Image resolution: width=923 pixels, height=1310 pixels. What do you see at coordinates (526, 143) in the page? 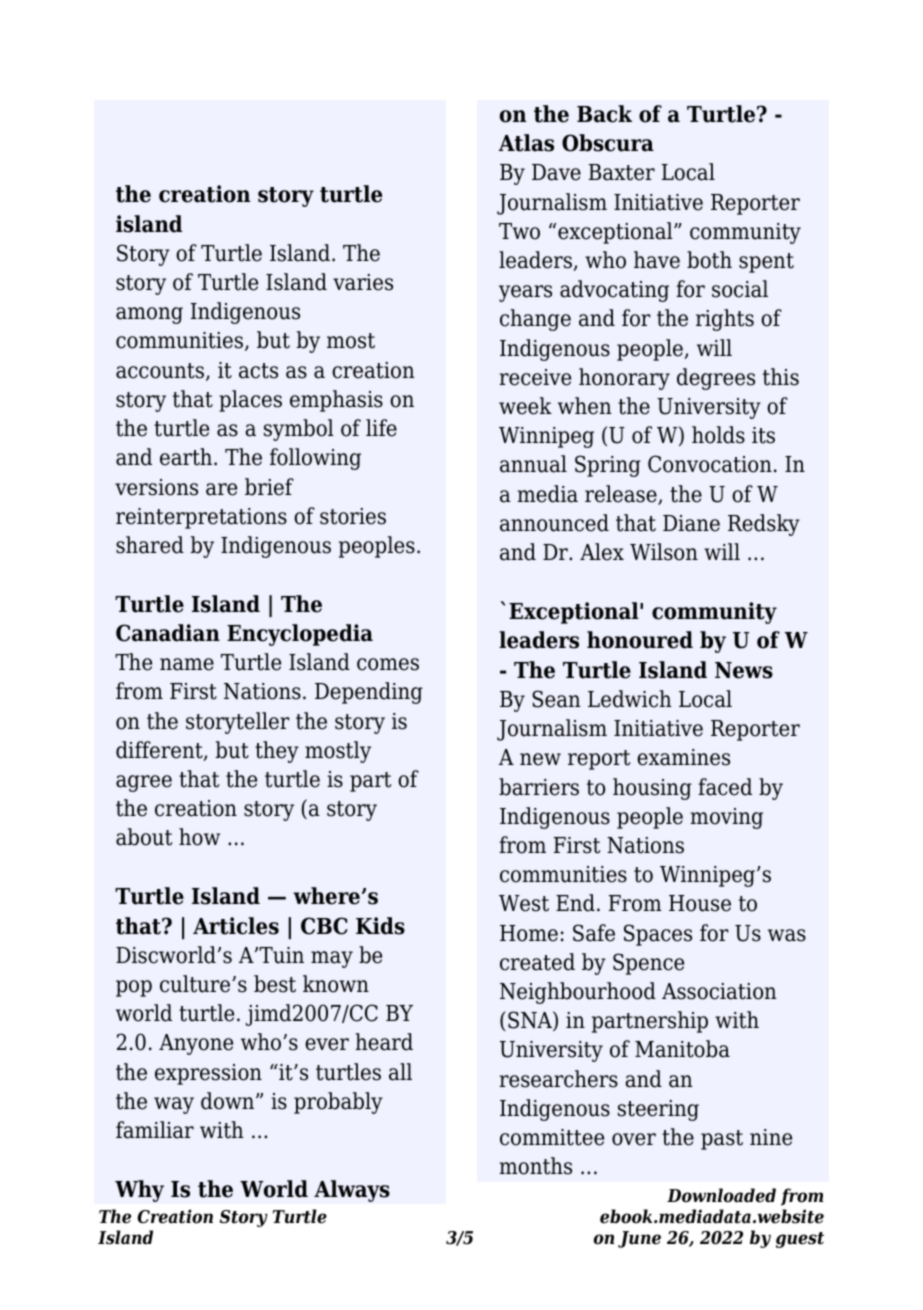
I see `Atlas` at bounding box center [526, 143].
